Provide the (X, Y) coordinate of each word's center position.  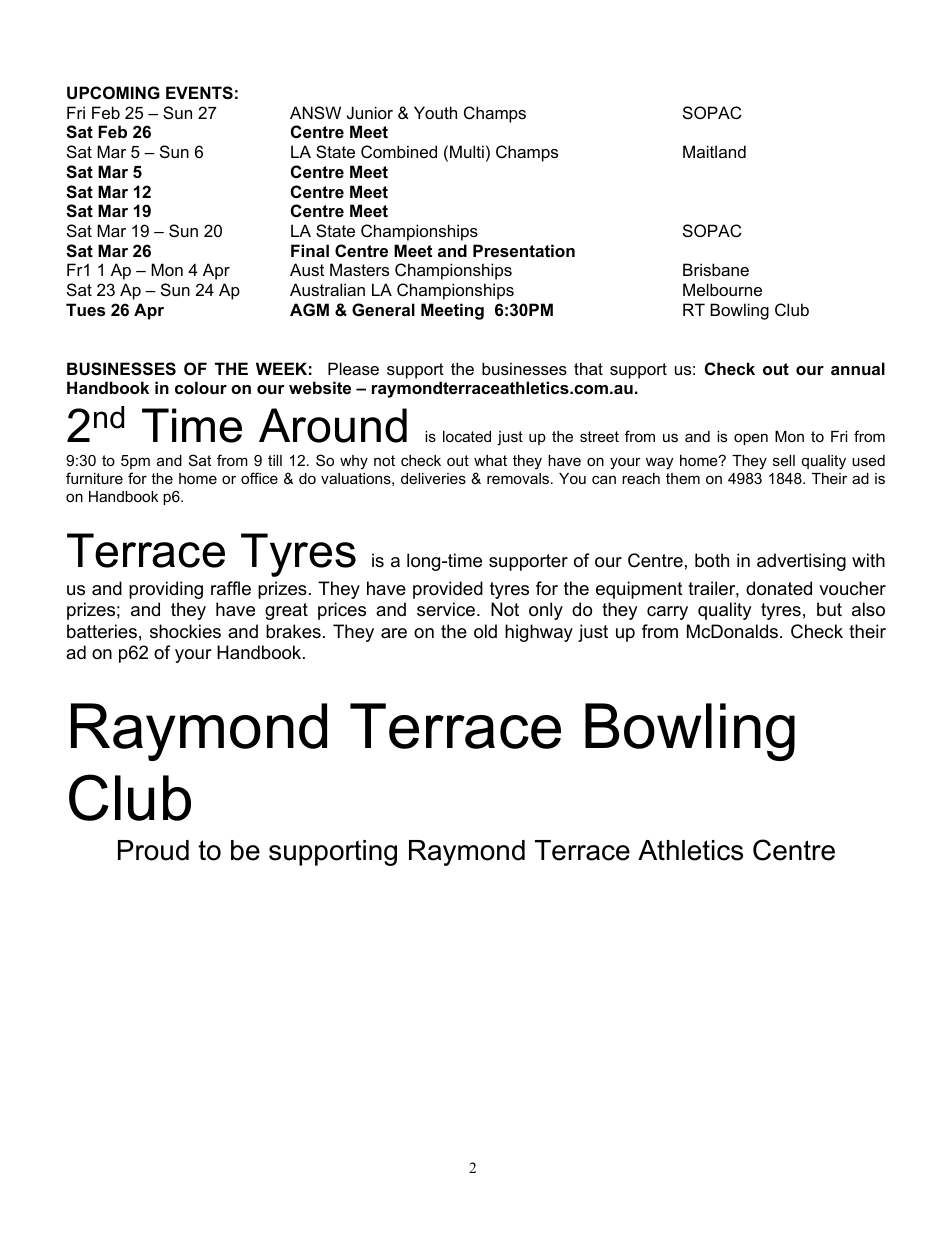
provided (448, 590)
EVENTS (199, 93)
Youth (435, 112)
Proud (153, 850)
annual (858, 368)
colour (201, 387)
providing (166, 590)
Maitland (714, 151)
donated (779, 588)
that (588, 368)
